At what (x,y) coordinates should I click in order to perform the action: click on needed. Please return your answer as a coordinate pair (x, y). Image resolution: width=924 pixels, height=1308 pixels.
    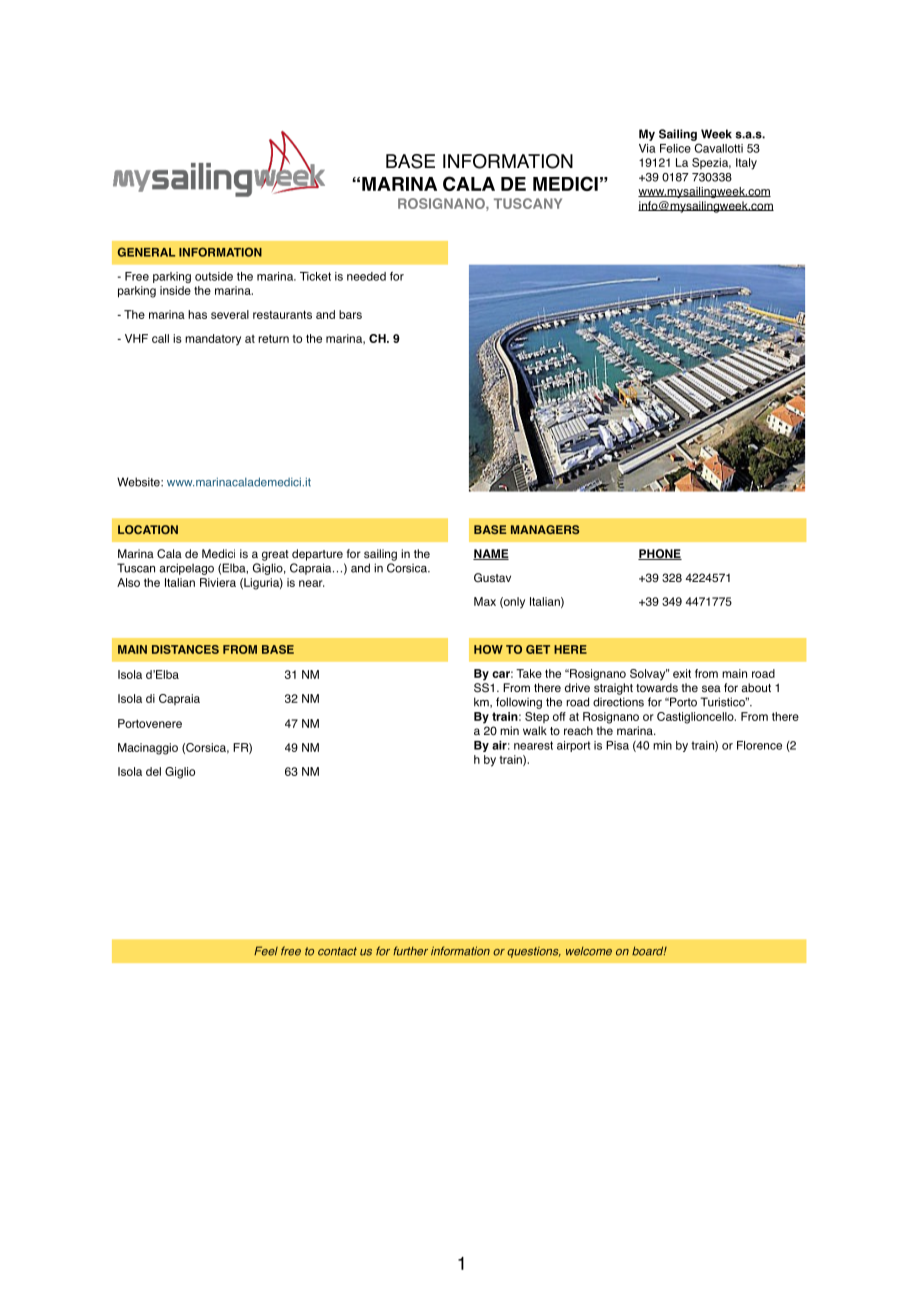
    Looking at the image, I should click on (366, 276).
